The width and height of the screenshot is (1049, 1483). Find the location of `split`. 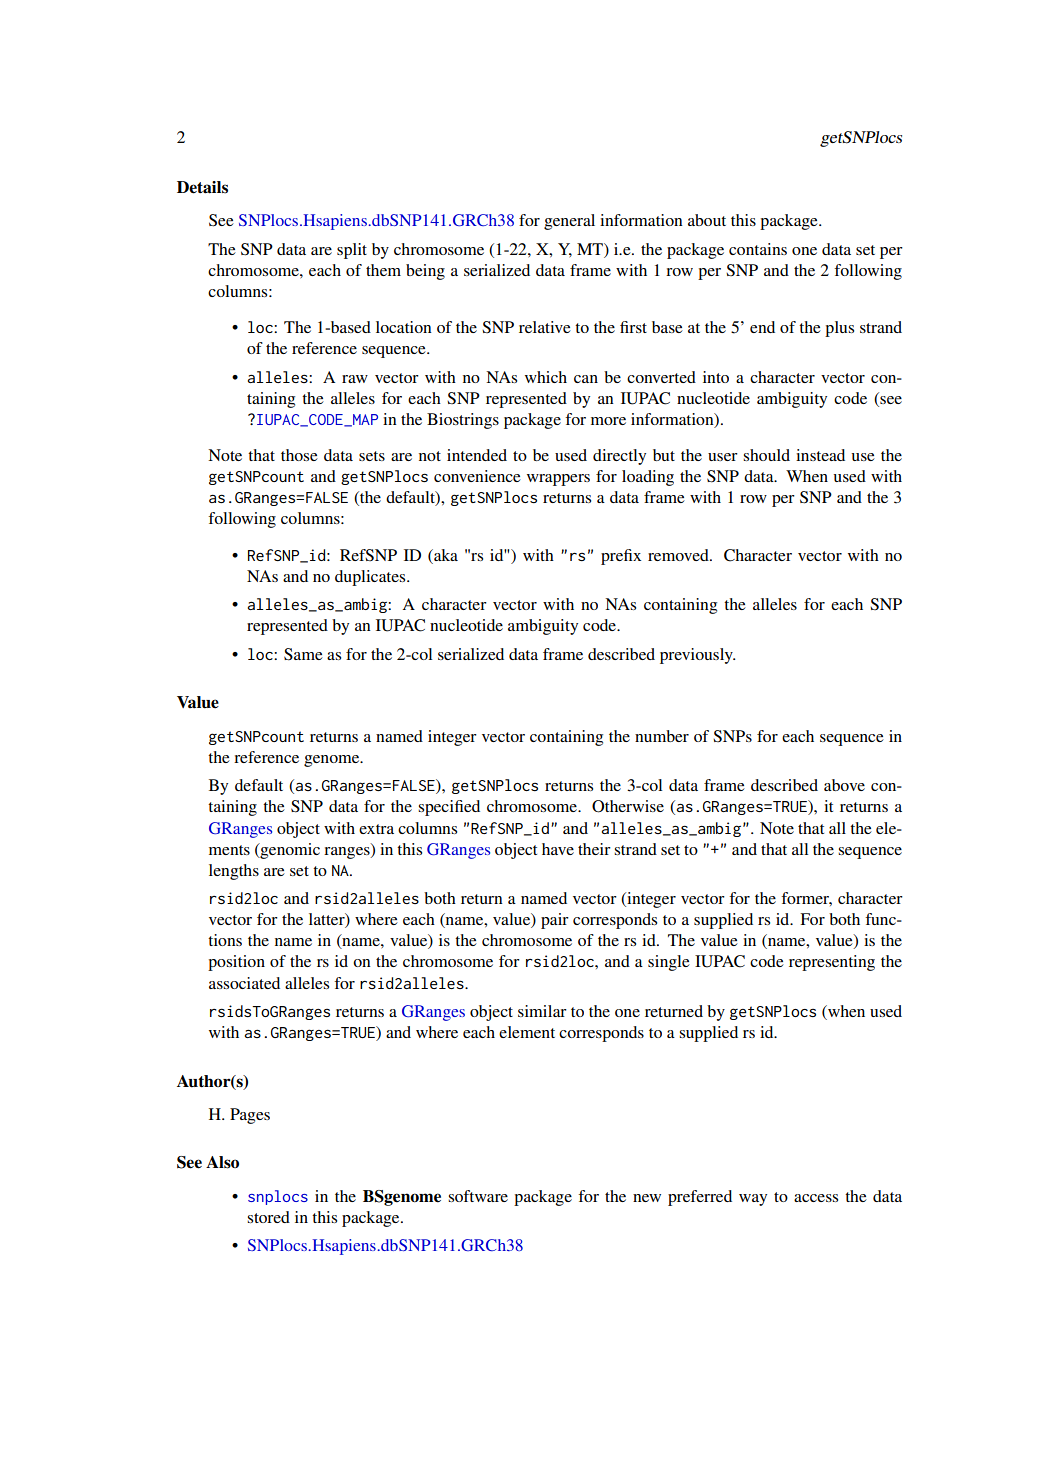

split is located at coordinates (352, 251).
